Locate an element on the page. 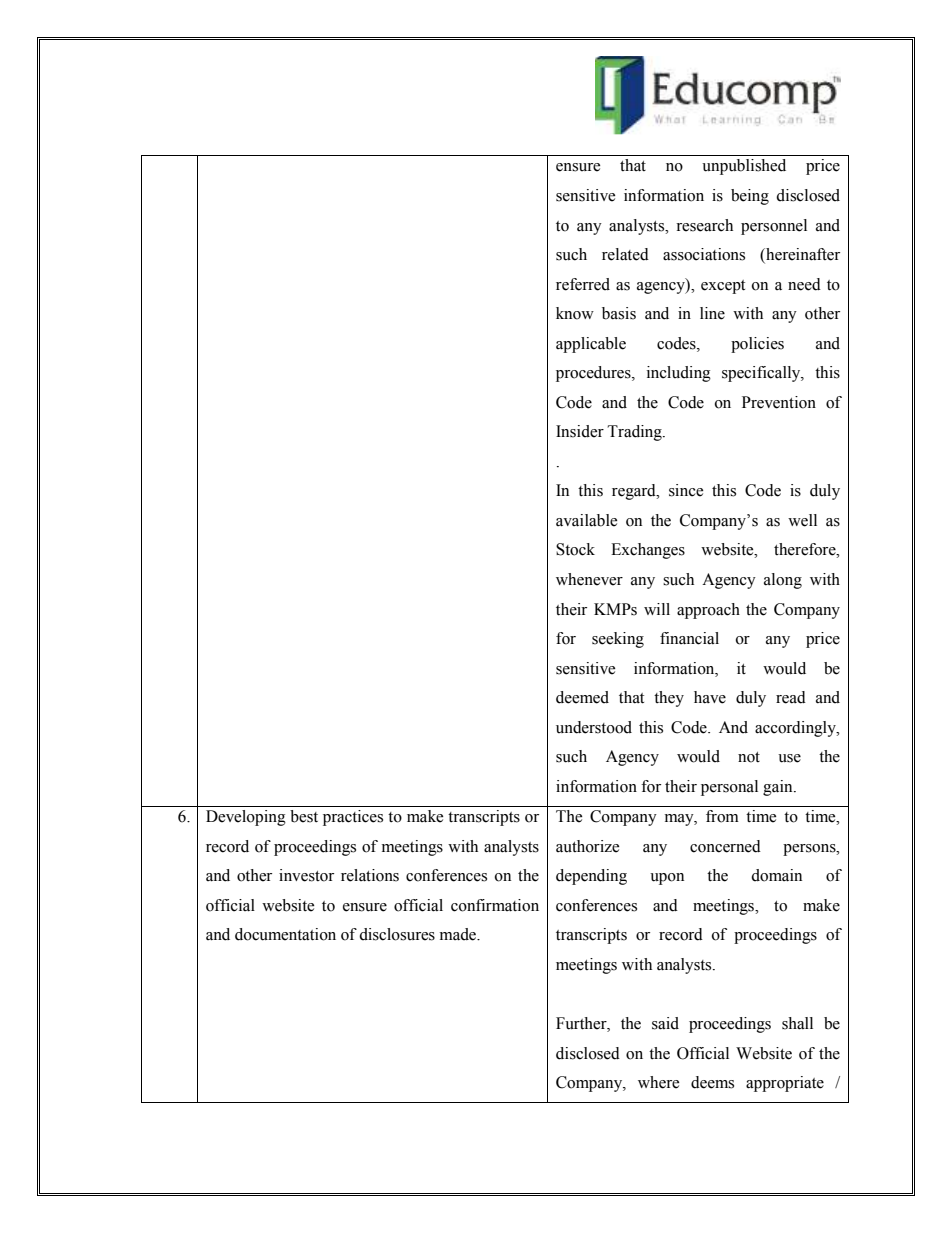 This image has height=1233, width=952. investor is located at coordinates (306, 875).
